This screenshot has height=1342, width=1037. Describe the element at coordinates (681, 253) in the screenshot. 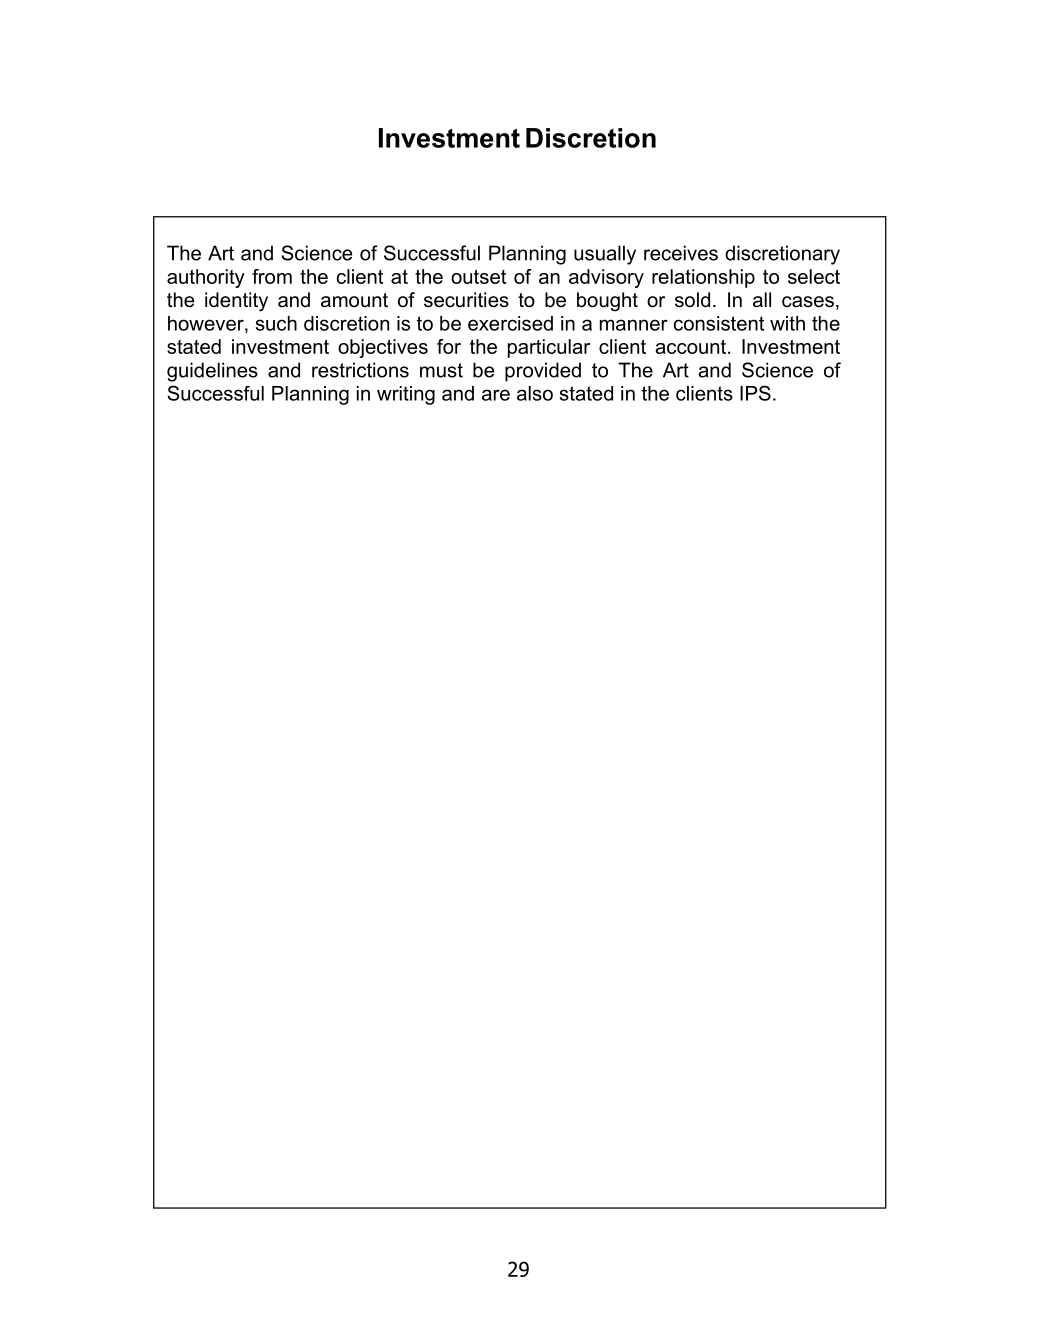

I see `receives` at that location.
